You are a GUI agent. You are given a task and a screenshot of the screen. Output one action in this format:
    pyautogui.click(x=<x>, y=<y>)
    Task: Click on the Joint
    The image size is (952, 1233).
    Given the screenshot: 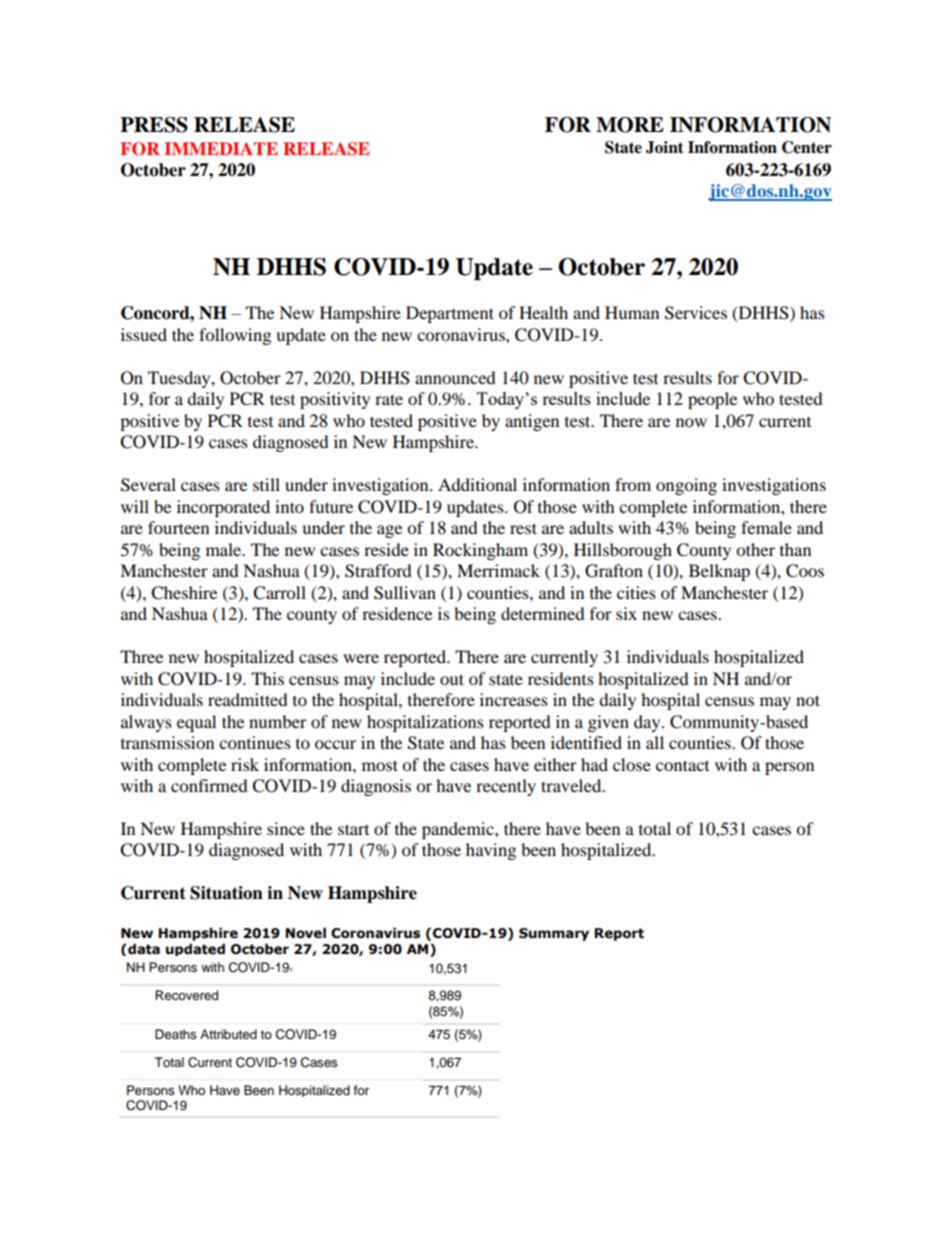 What is the action you would take?
    pyautogui.click(x=665, y=147)
